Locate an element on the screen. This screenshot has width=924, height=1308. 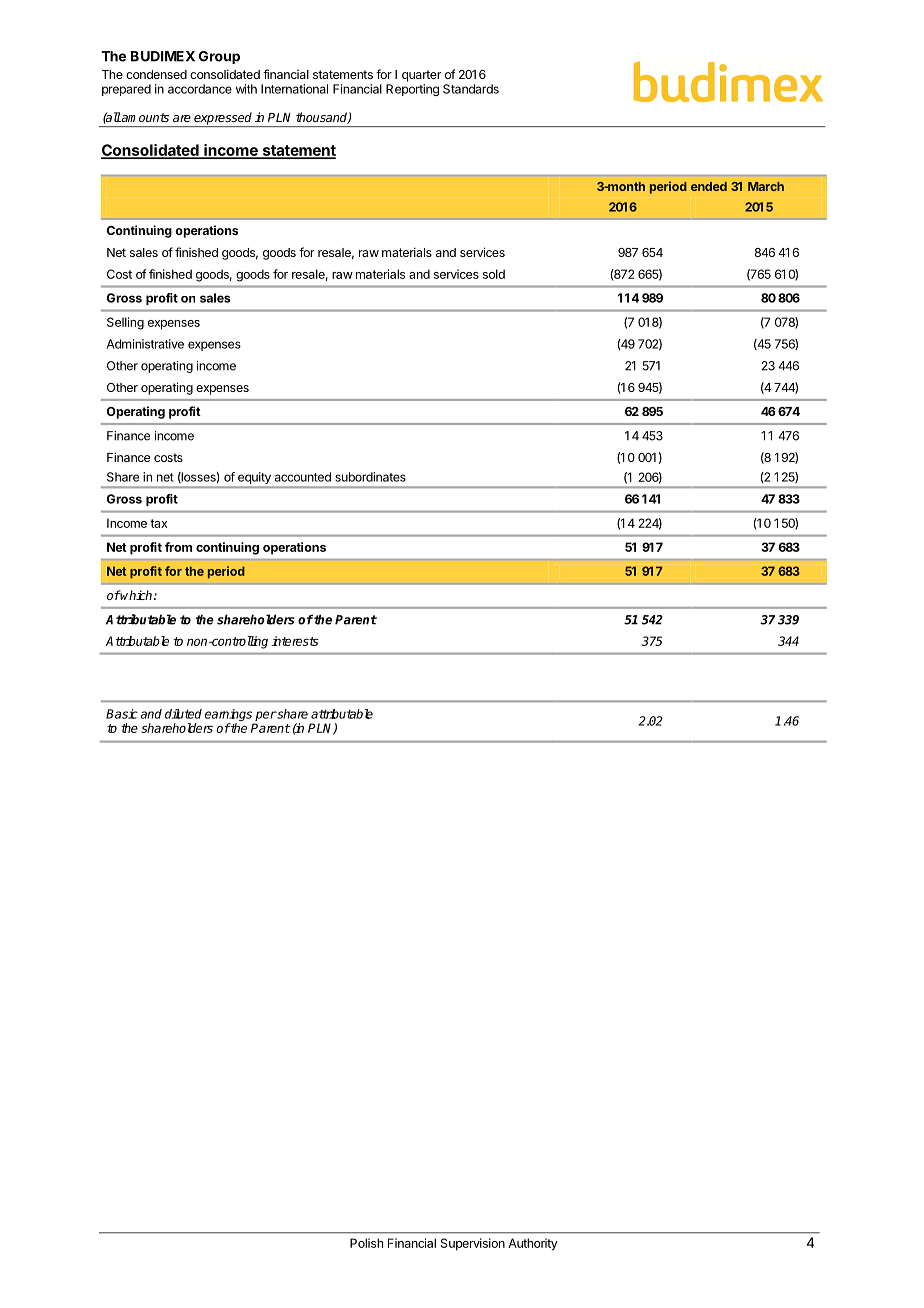
Authority is located at coordinates (533, 1244).
